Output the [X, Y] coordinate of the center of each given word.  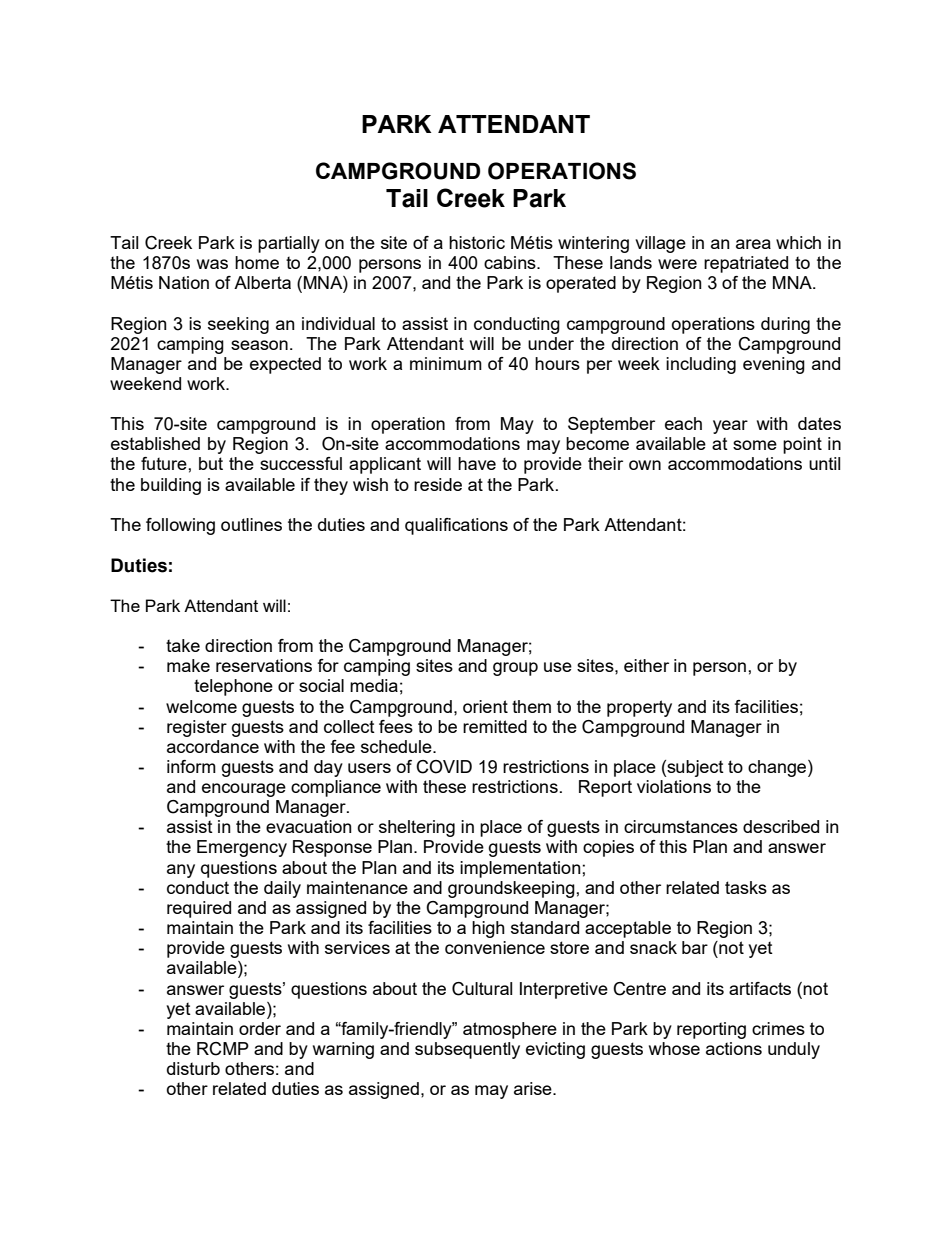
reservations [264, 665]
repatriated [746, 264]
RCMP [223, 1049]
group [515, 669]
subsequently [467, 1050]
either [646, 665]
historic [477, 242]
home [257, 262]
